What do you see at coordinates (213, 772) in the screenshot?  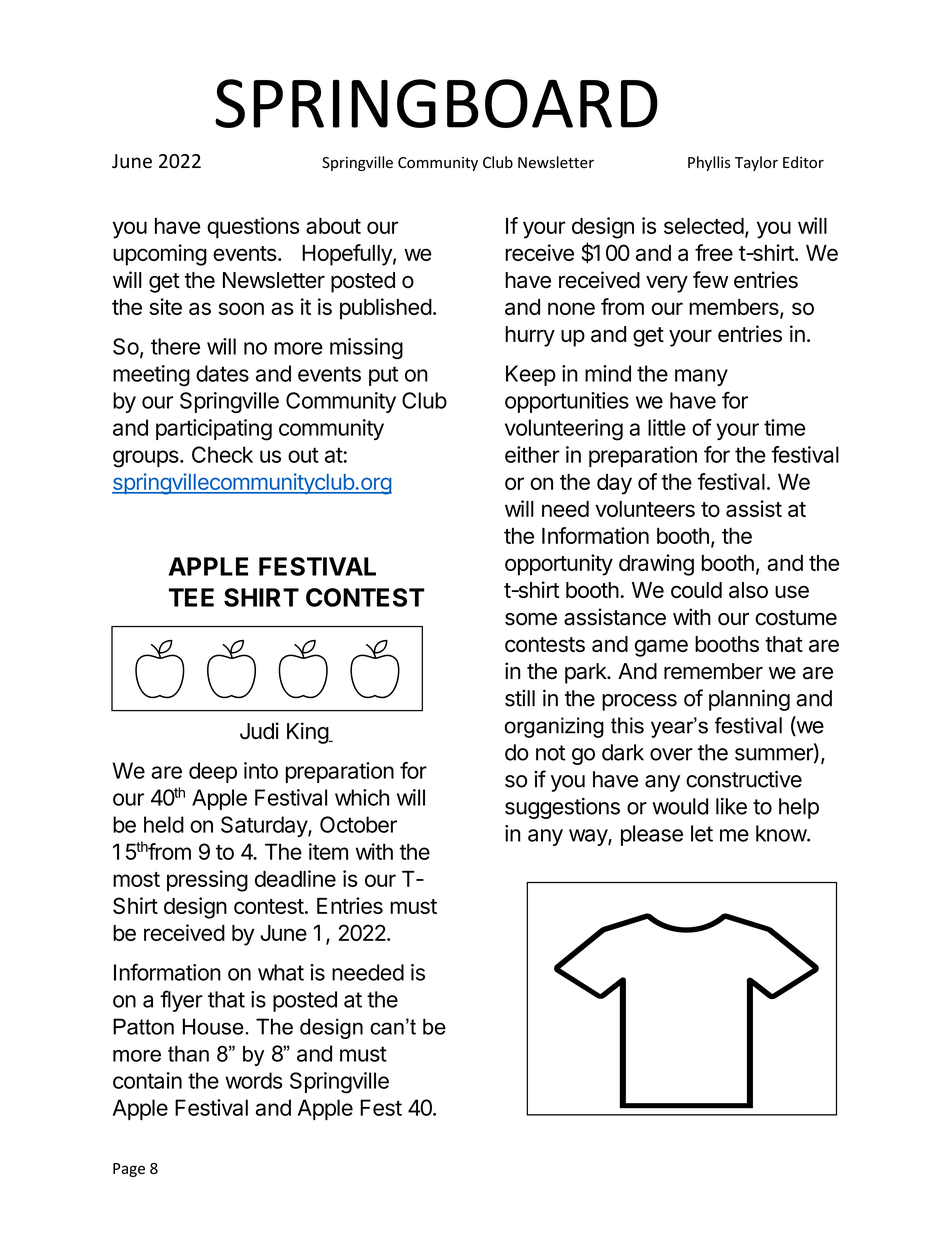 I see `deep` at bounding box center [213, 772].
